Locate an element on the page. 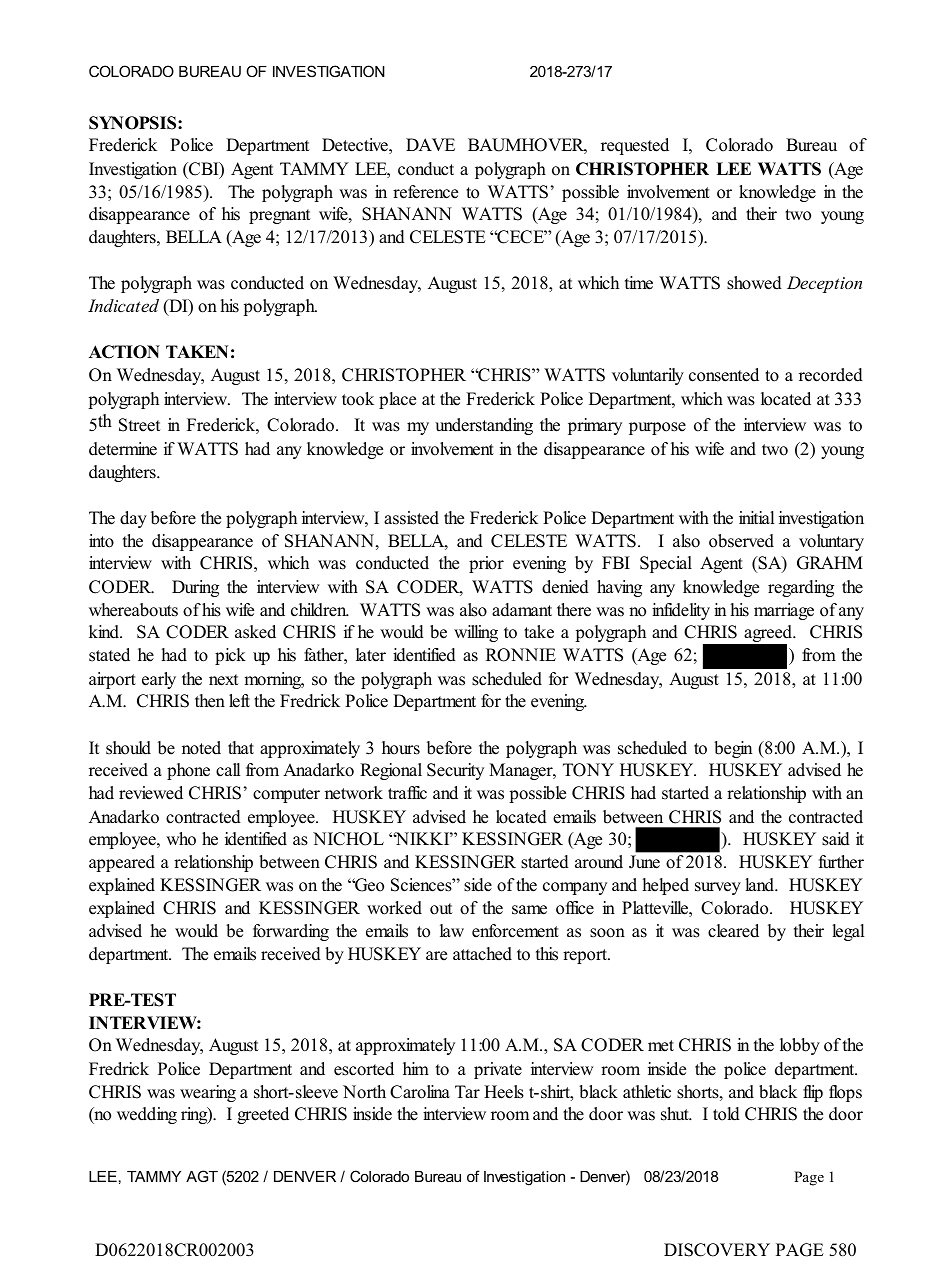 Image resolution: width=952 pixels, height=1267 pixels. initial is located at coordinates (757, 517).
